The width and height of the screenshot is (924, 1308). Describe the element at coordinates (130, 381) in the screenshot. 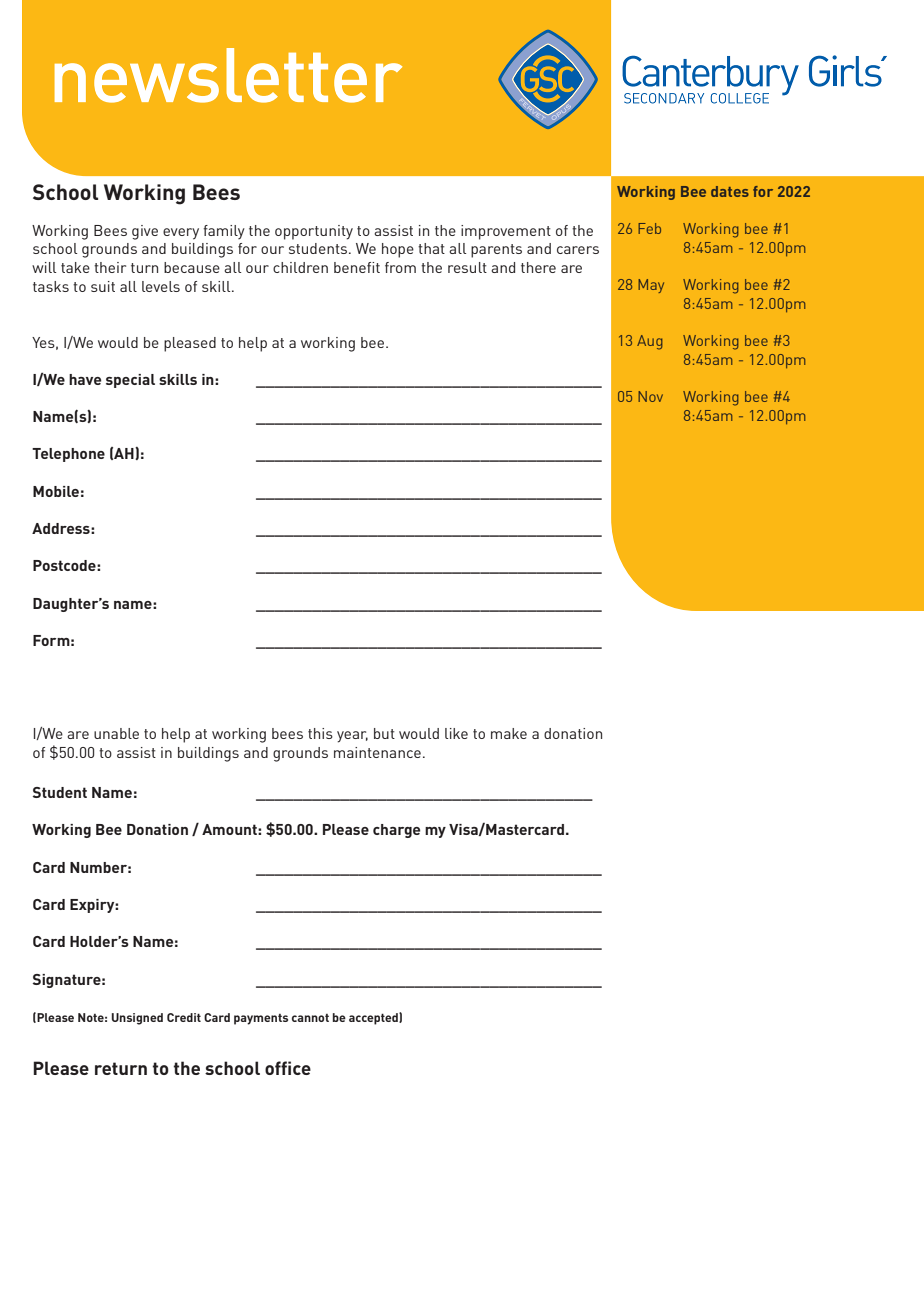

I see `special` at that location.
